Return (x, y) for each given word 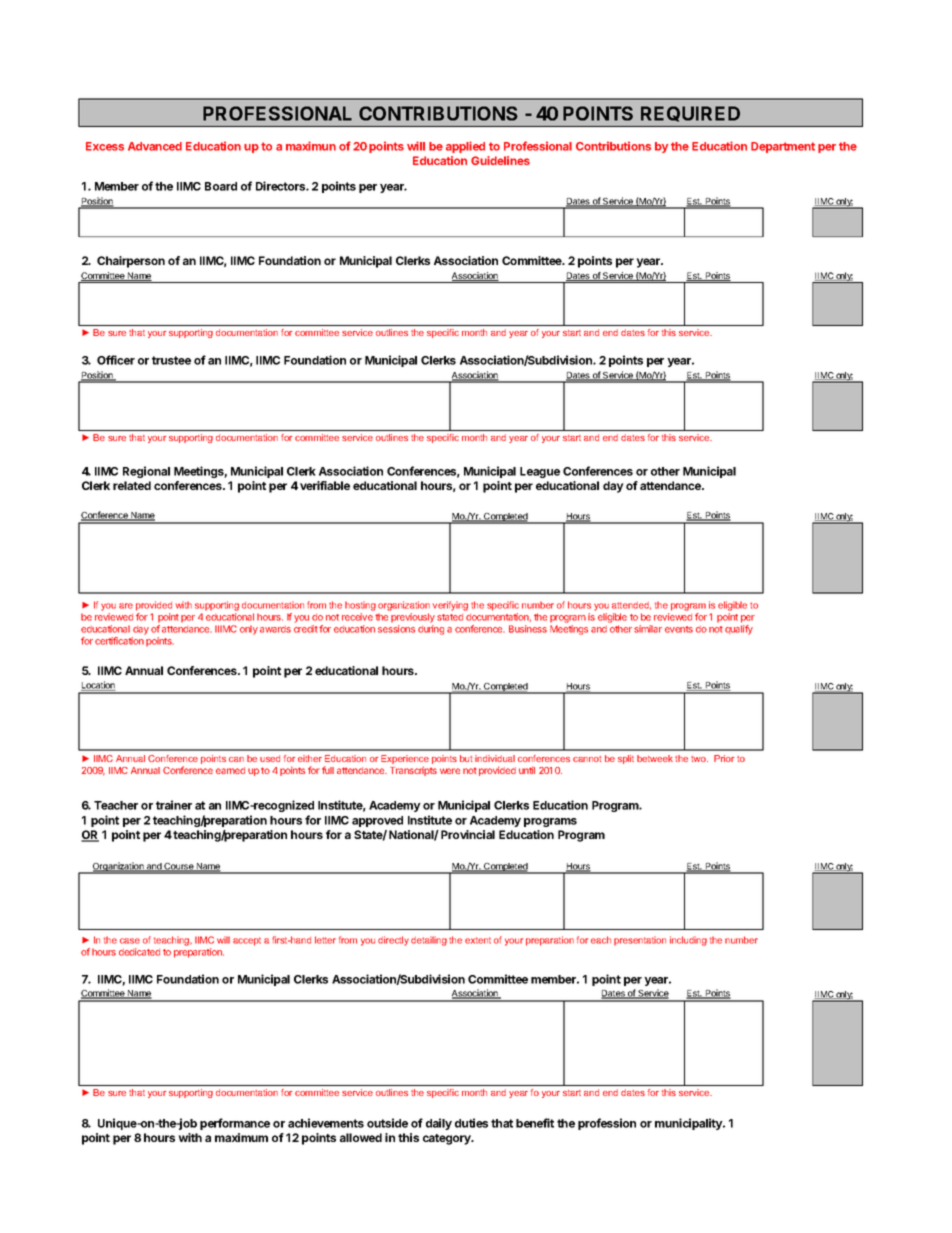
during (431, 630)
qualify (739, 630)
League (540, 472)
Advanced (155, 146)
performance (235, 1124)
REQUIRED (690, 114)
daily (439, 1124)
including (688, 941)
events (679, 629)
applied (465, 147)
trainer (174, 805)
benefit (535, 1123)
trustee (171, 360)
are (126, 606)
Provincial (468, 834)
